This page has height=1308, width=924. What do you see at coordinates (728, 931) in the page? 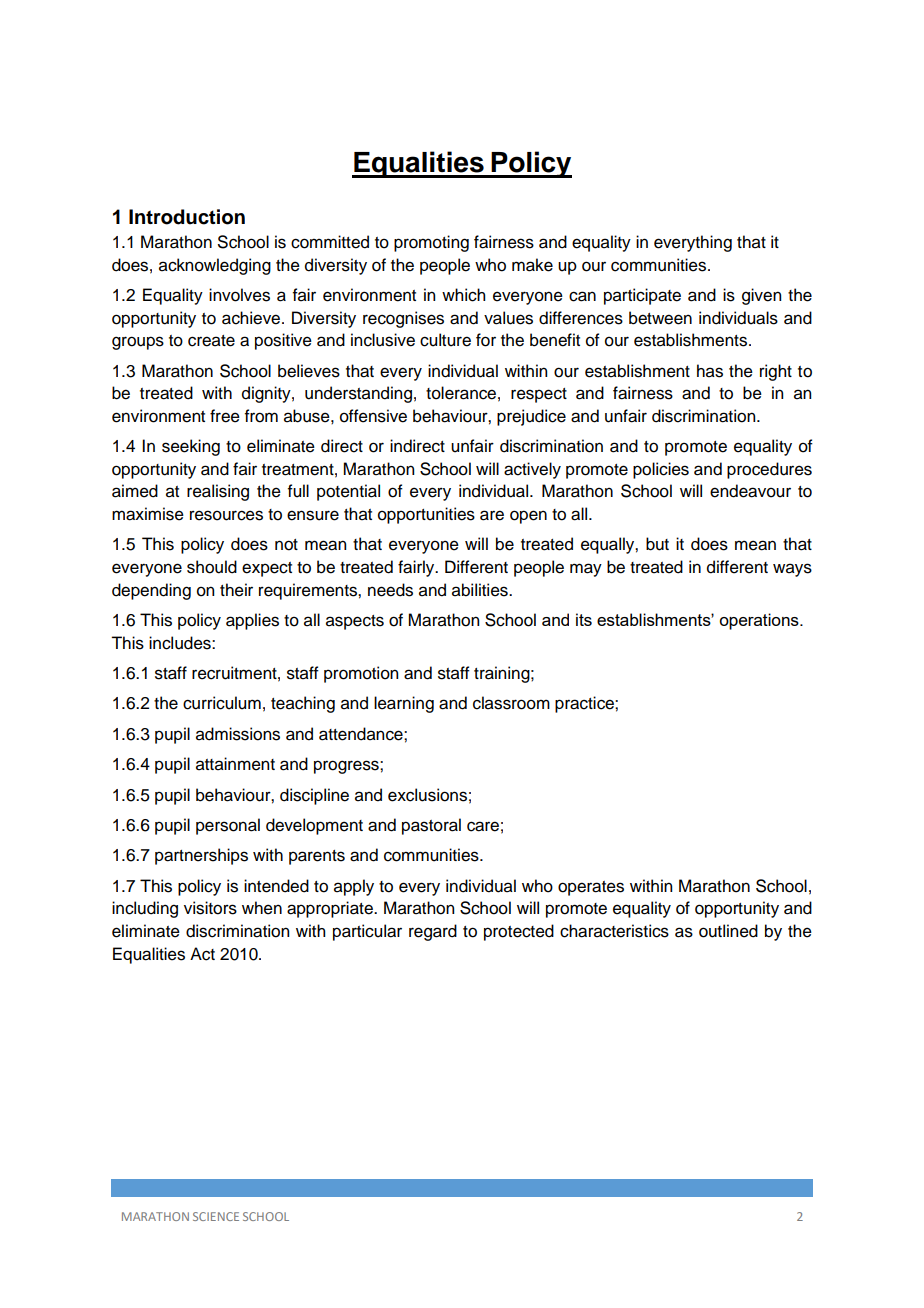
I see `outlined` at bounding box center [728, 931].
